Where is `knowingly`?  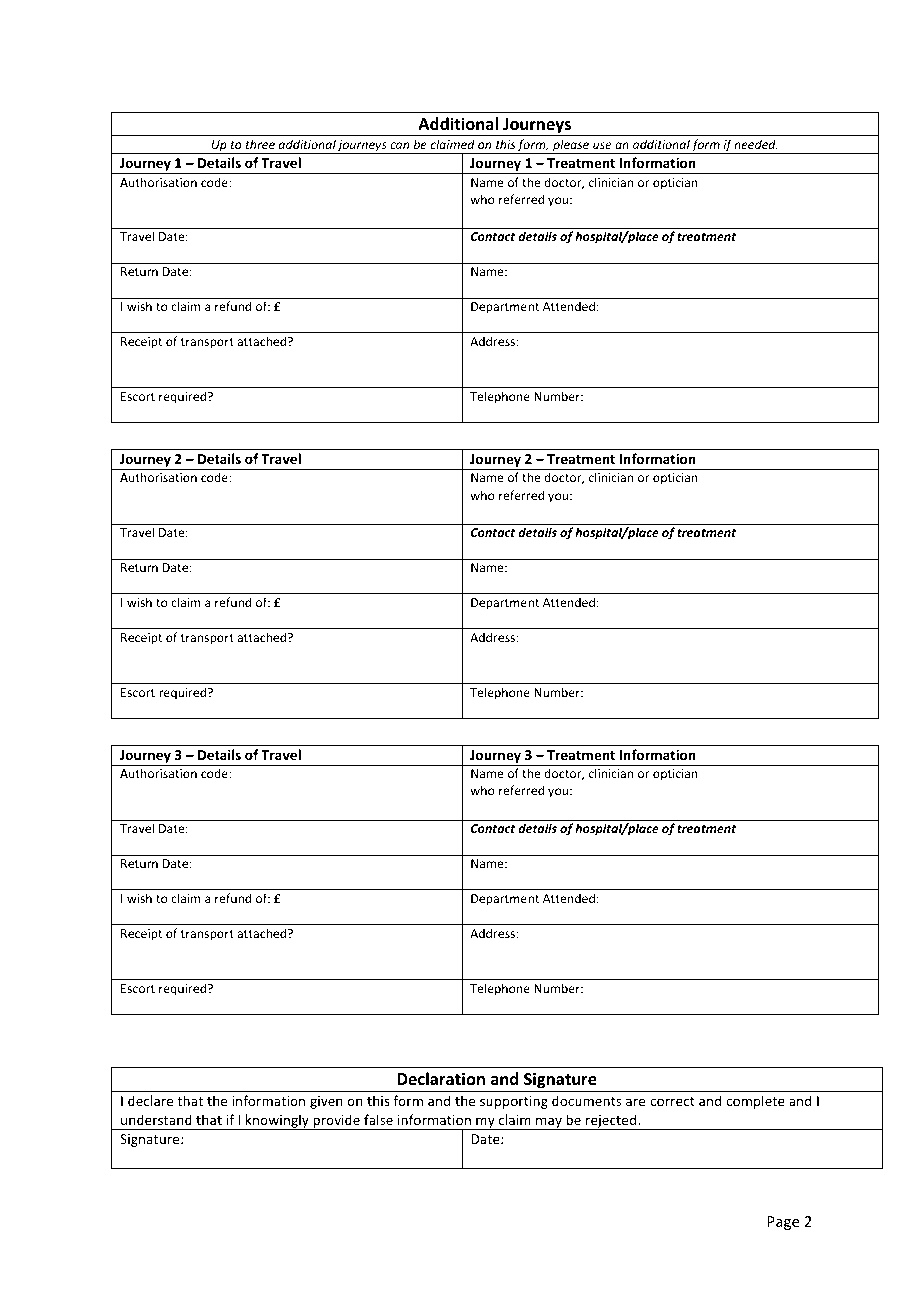 knowingly is located at coordinates (277, 1122).
